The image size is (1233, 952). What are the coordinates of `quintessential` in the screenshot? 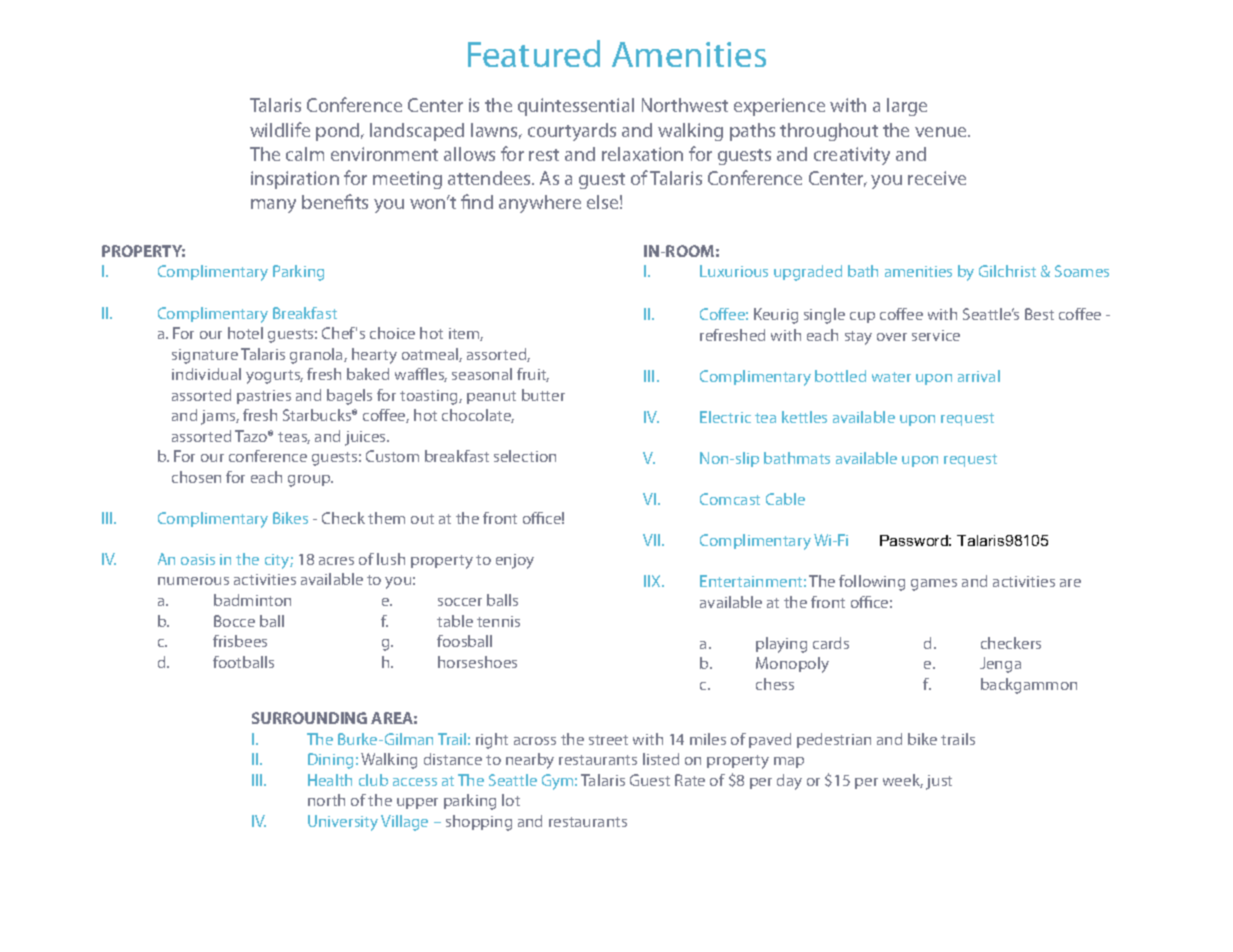 It's located at (576, 107).
